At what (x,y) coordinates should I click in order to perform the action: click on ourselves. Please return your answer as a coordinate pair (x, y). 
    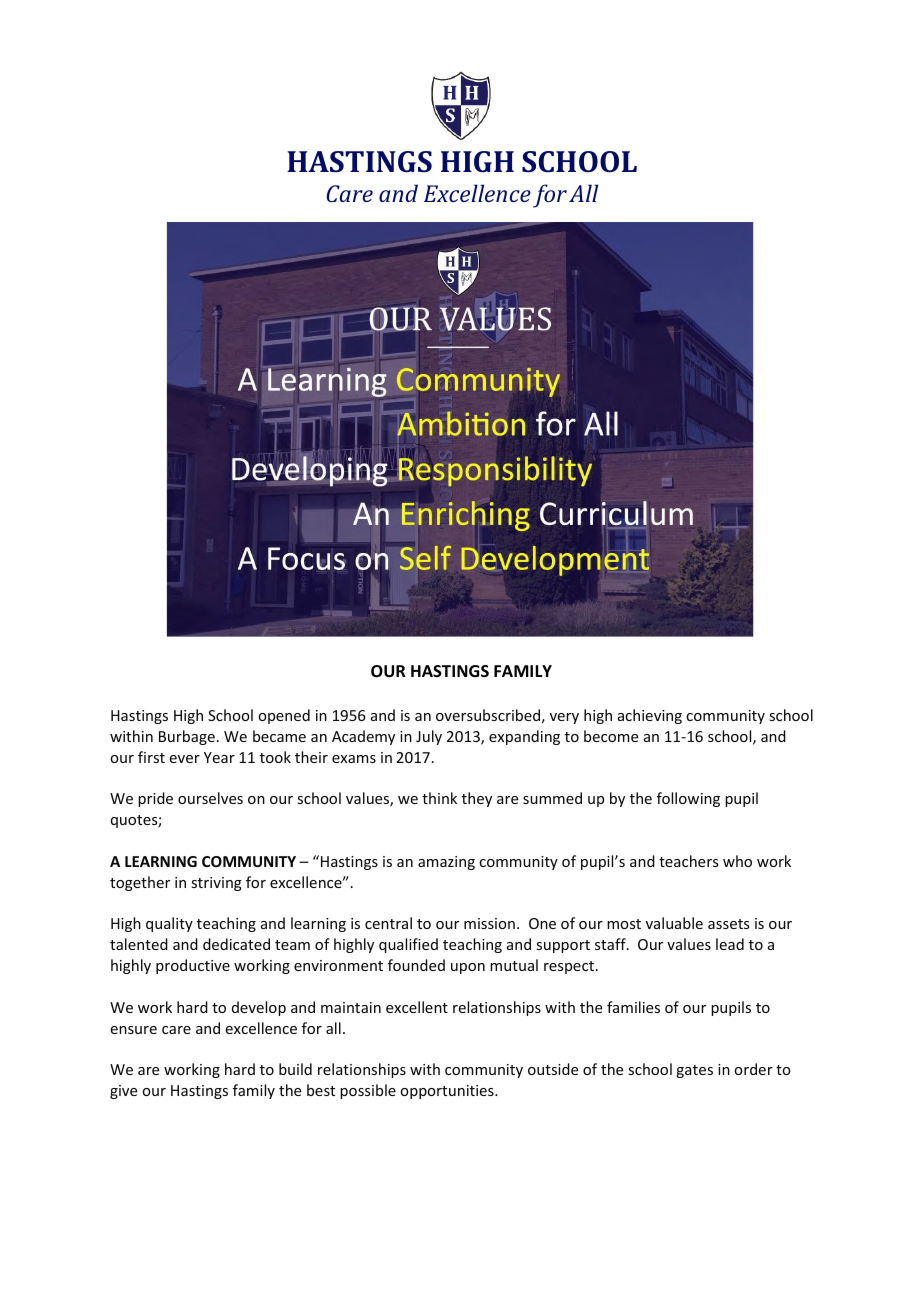
    Looking at the image, I should click on (210, 798).
